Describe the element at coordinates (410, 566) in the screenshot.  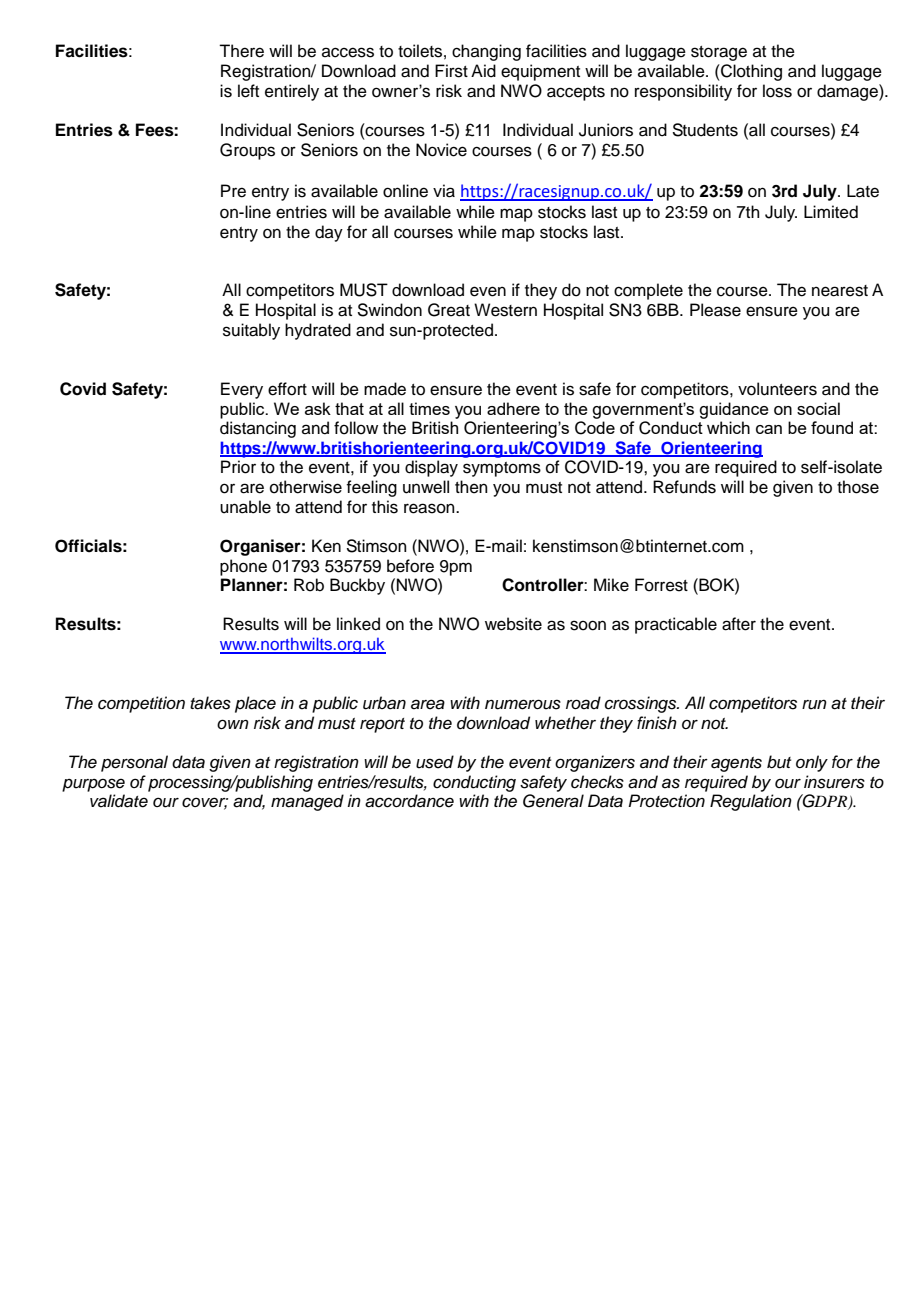
I see `before` at that location.
